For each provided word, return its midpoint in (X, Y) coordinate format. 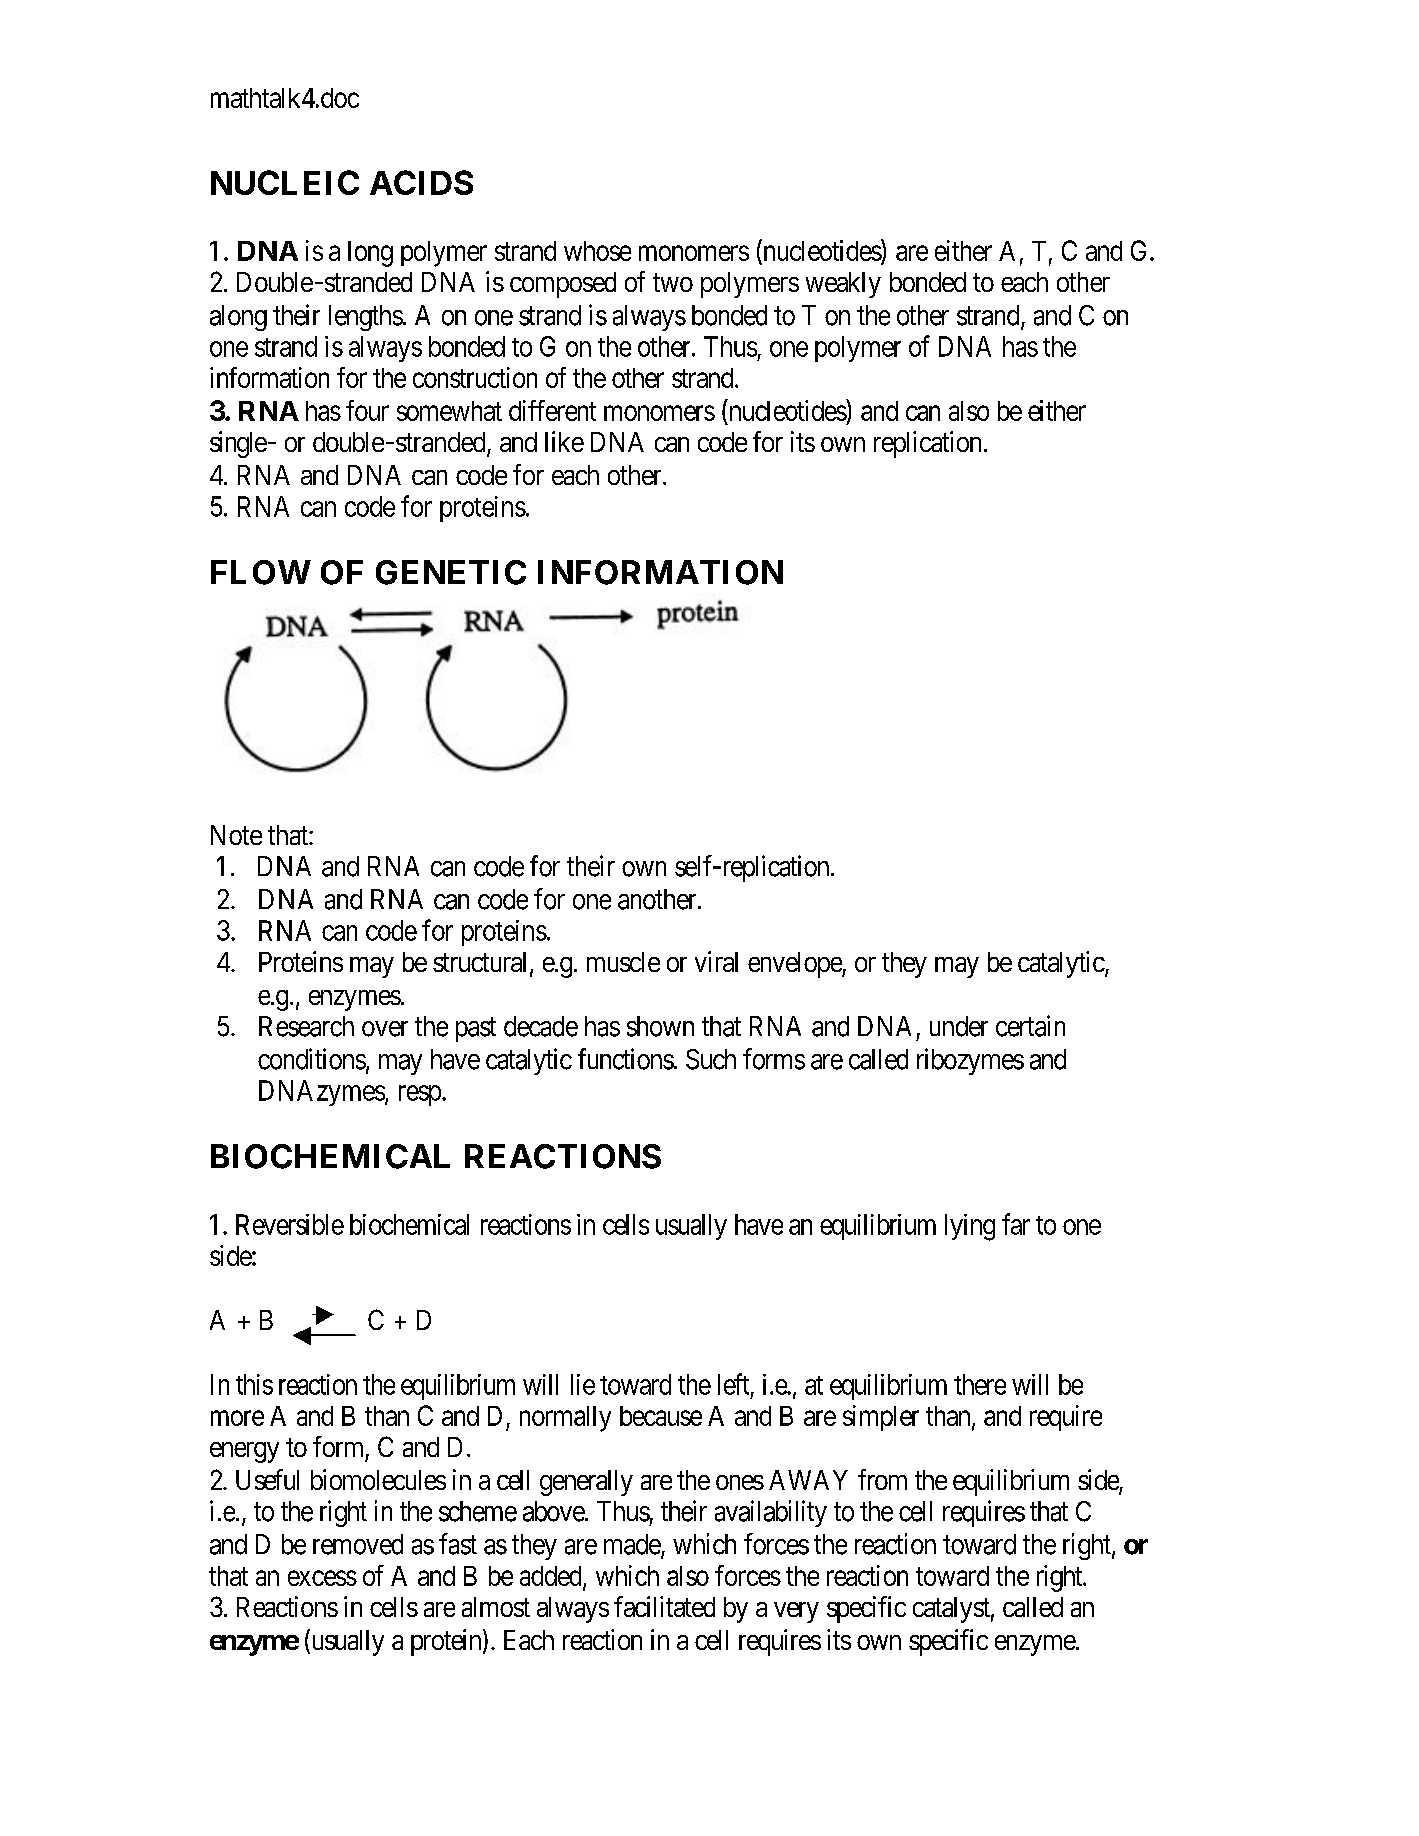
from (882, 1479)
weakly (843, 285)
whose (597, 251)
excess (322, 1578)
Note (236, 835)
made (633, 1545)
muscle (623, 962)
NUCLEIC (285, 182)
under (959, 1026)
